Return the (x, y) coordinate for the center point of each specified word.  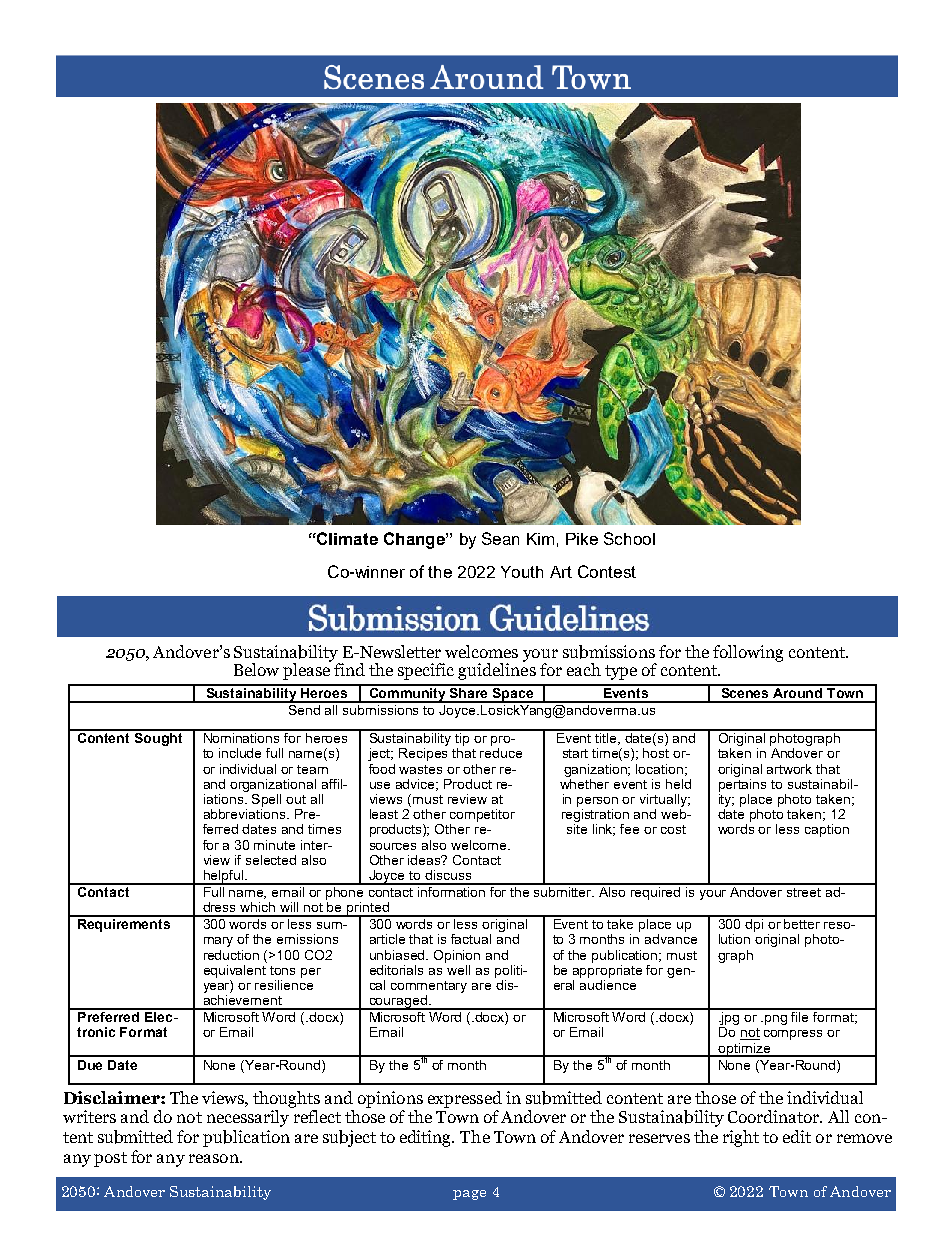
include (240, 753)
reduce (501, 753)
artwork (789, 769)
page (469, 1195)
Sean (500, 538)
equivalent (235, 970)
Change (415, 540)
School (629, 538)
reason (215, 1158)
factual (471, 939)
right (741, 1138)
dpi (755, 924)
